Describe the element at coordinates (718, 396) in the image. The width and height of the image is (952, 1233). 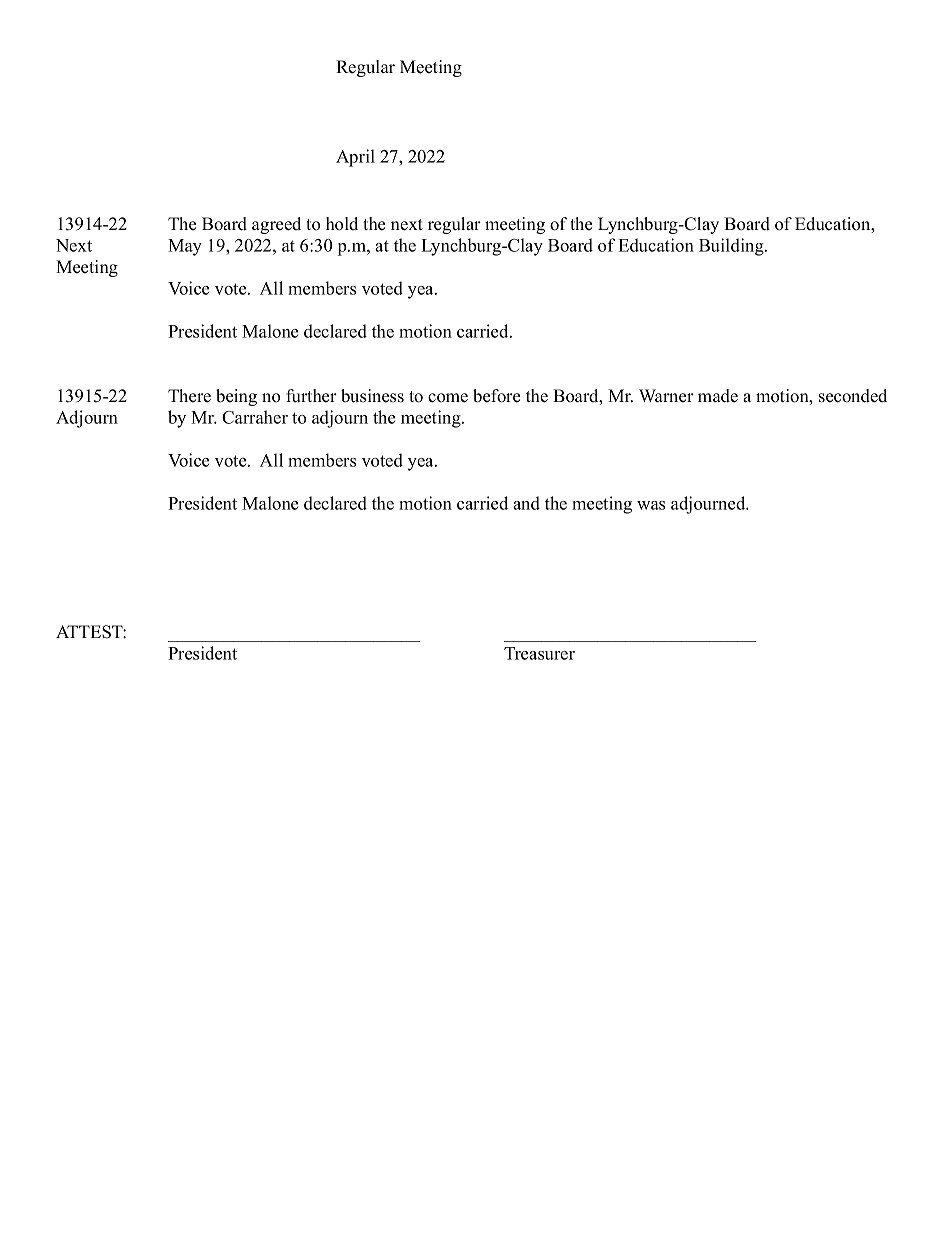
I see `made` at that location.
